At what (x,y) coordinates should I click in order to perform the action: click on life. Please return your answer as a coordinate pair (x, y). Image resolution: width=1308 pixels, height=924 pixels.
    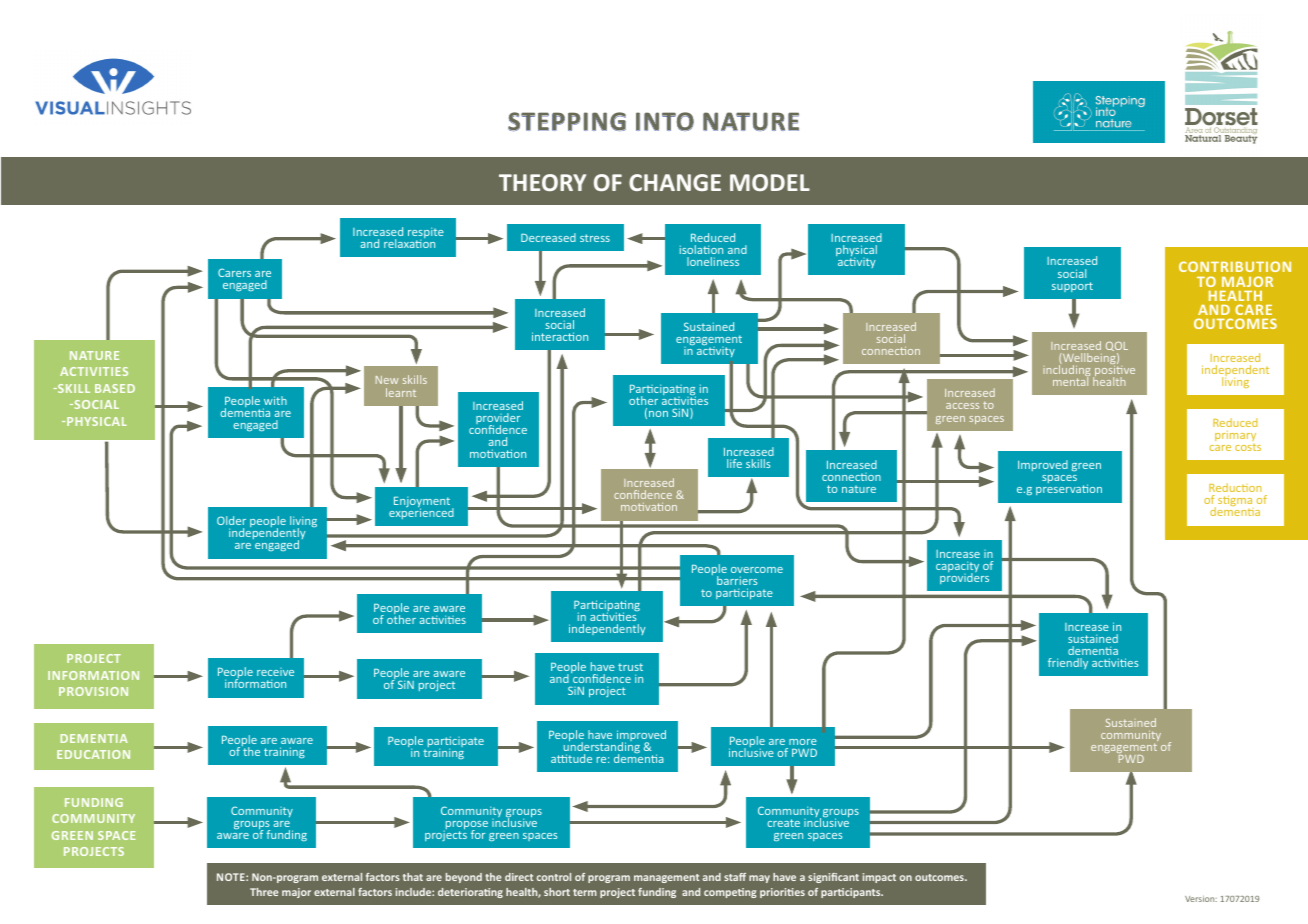
    Looking at the image, I should click on (734, 463).
